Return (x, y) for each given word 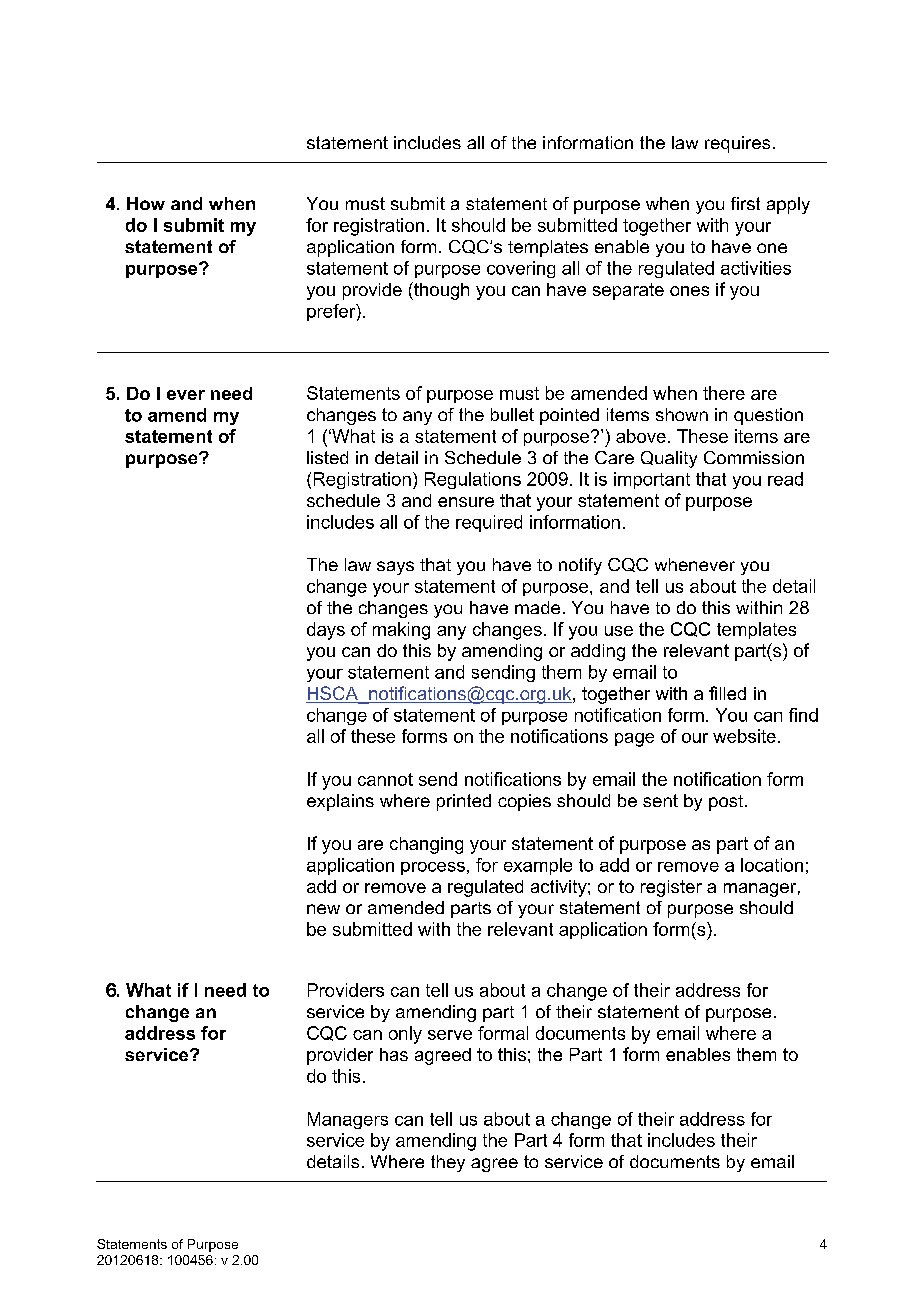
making (401, 631)
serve (450, 1035)
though (440, 291)
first (745, 203)
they (448, 1163)
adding (598, 652)
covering (521, 269)
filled (727, 693)
